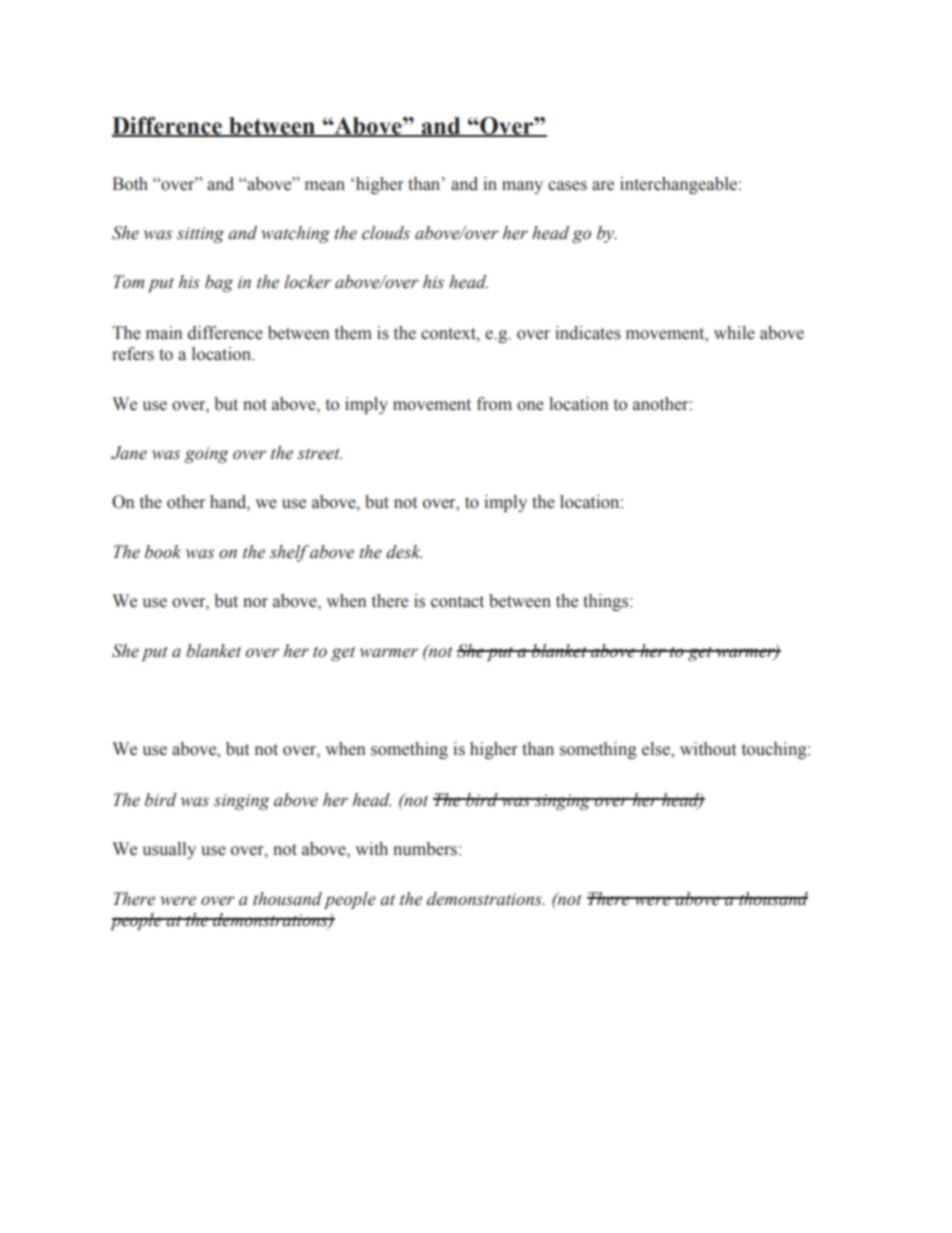 This screenshot has height=1233, width=952. Describe the element at coordinates (494, 404) in the screenshot. I see `from` at that location.
